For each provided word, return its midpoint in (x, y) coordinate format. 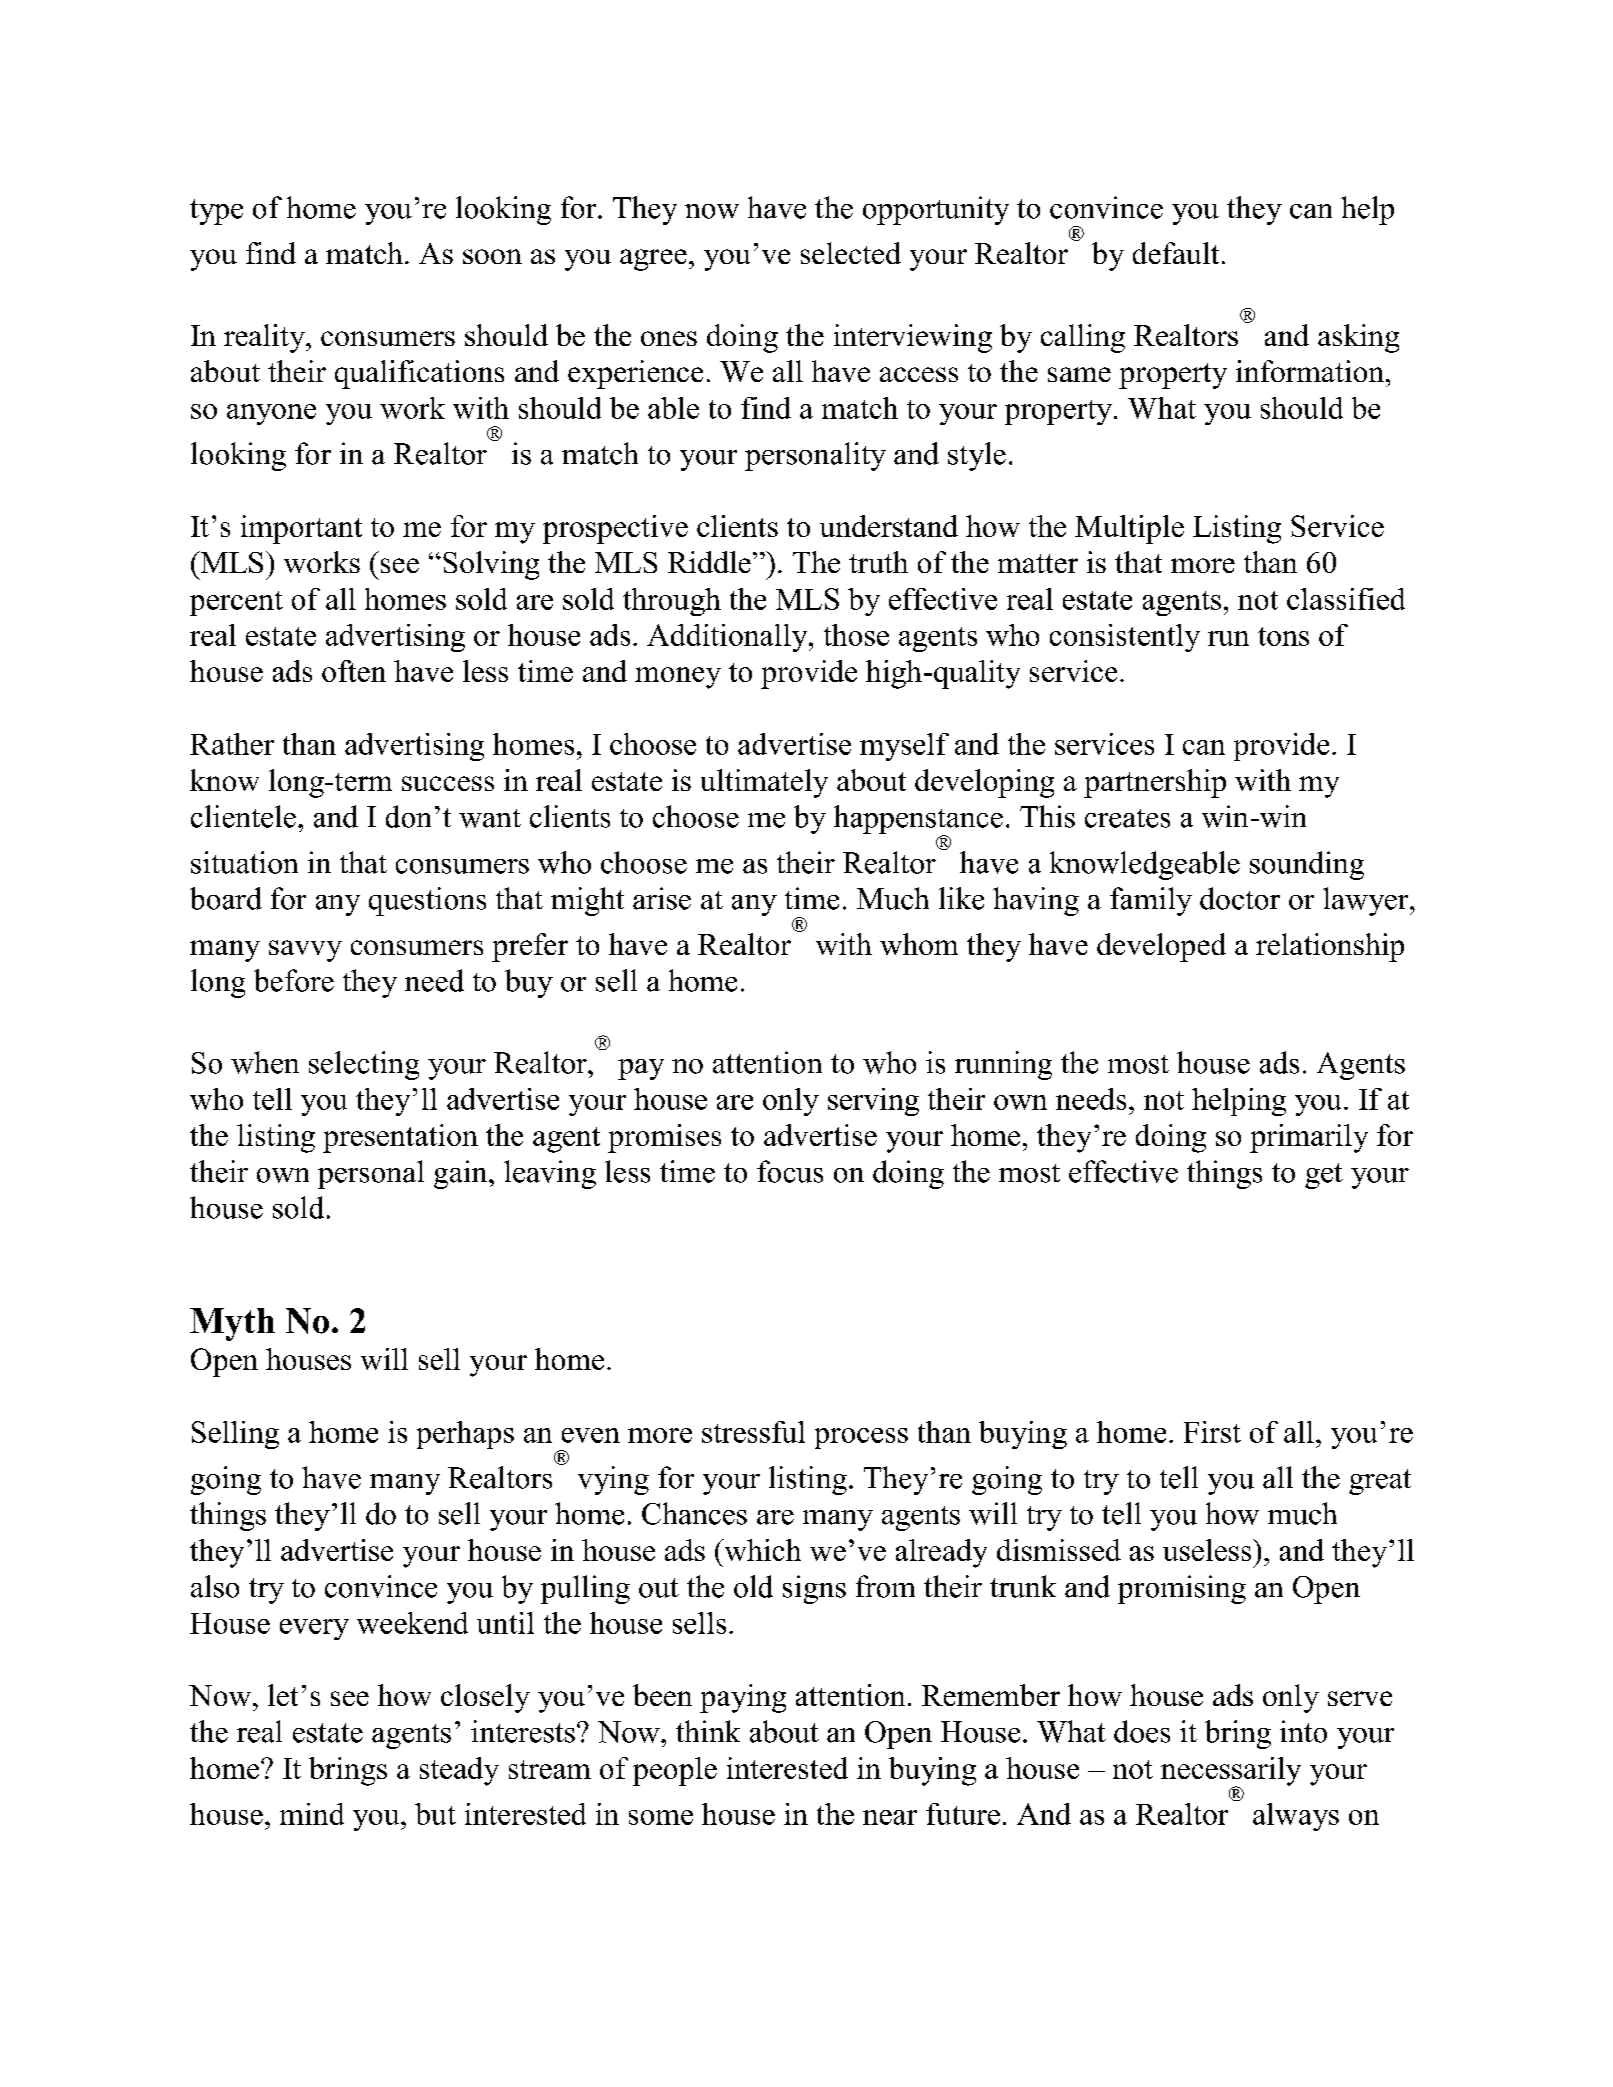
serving (873, 1102)
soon (492, 256)
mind (312, 1814)
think (708, 1731)
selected (851, 253)
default (1176, 253)
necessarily (1231, 1772)
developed (1161, 947)
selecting (364, 1065)
